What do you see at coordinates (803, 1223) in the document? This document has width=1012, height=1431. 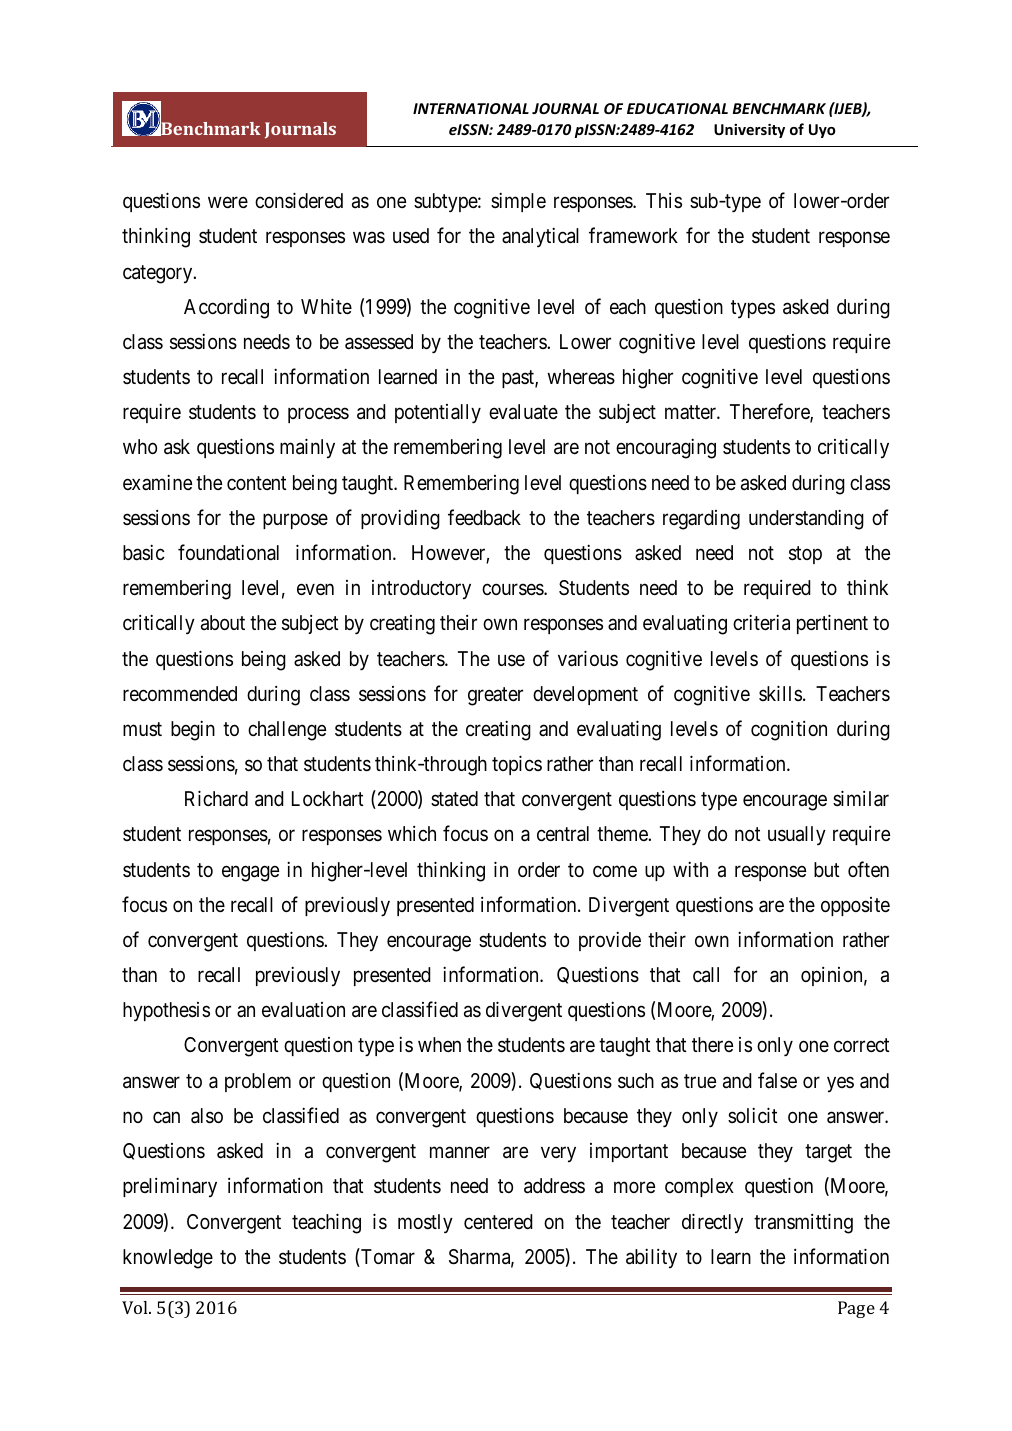 I see `transmitting` at bounding box center [803, 1223].
